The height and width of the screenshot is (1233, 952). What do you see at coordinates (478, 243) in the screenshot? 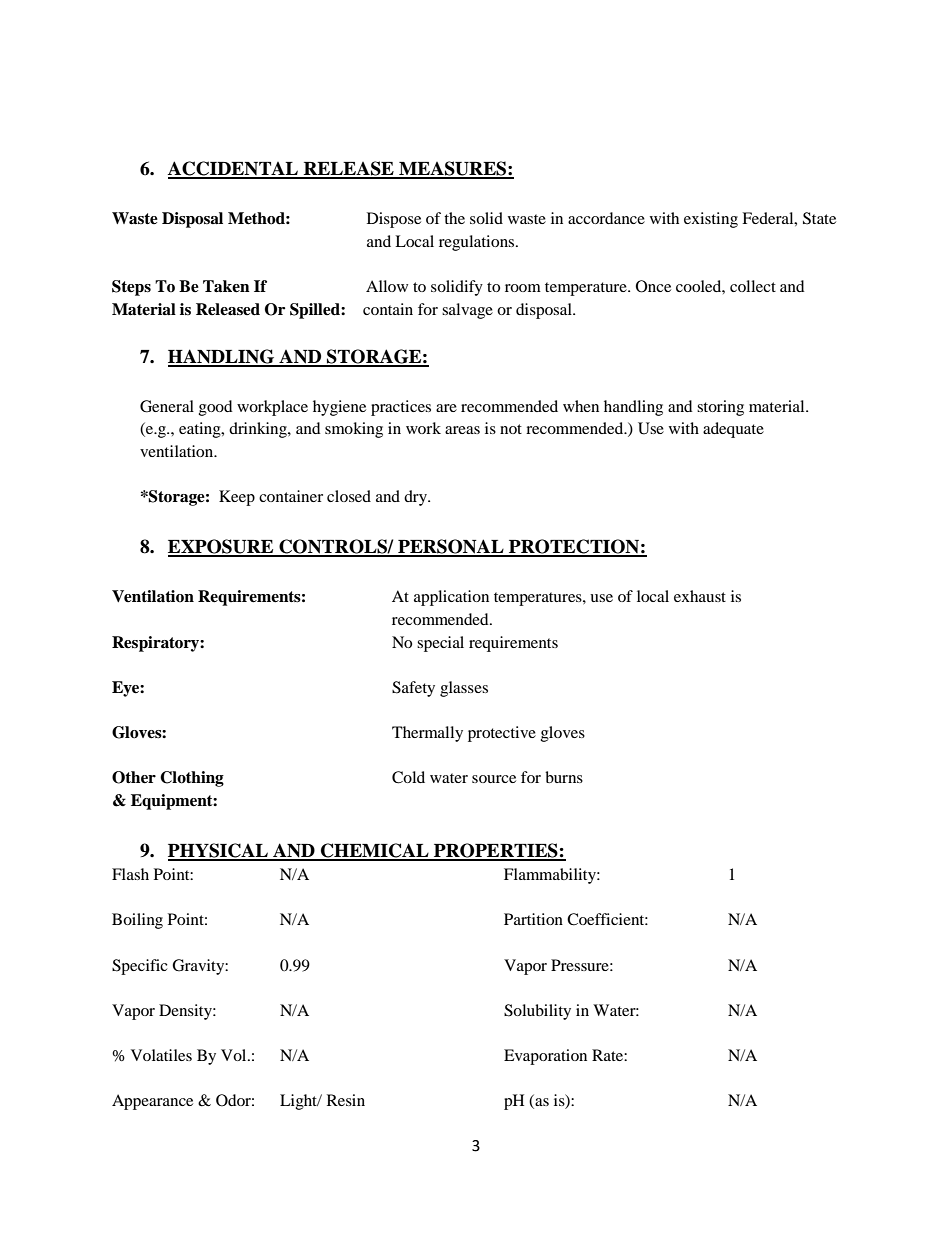
I see `regulations` at bounding box center [478, 243].
